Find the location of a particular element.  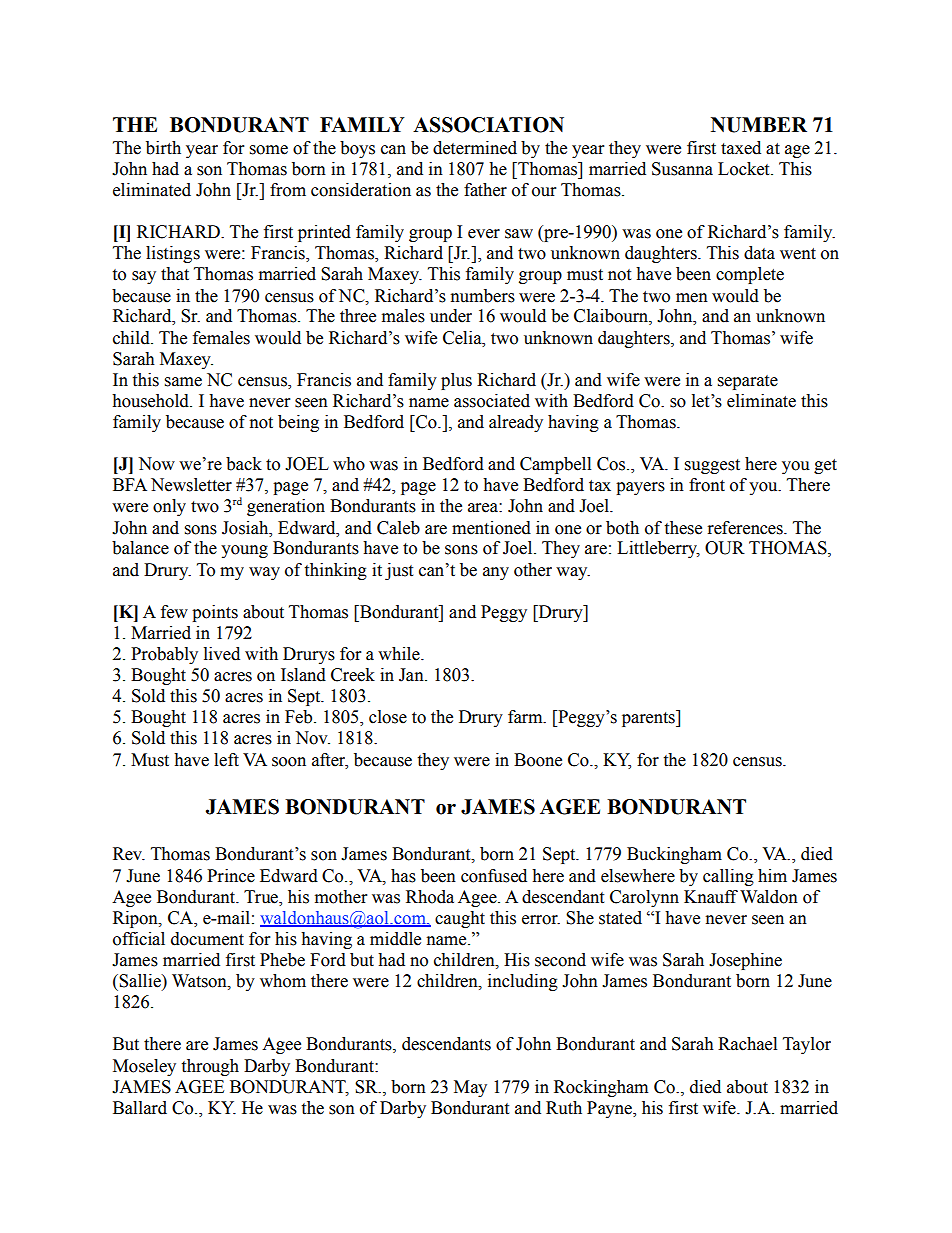

same is located at coordinates (183, 382).
